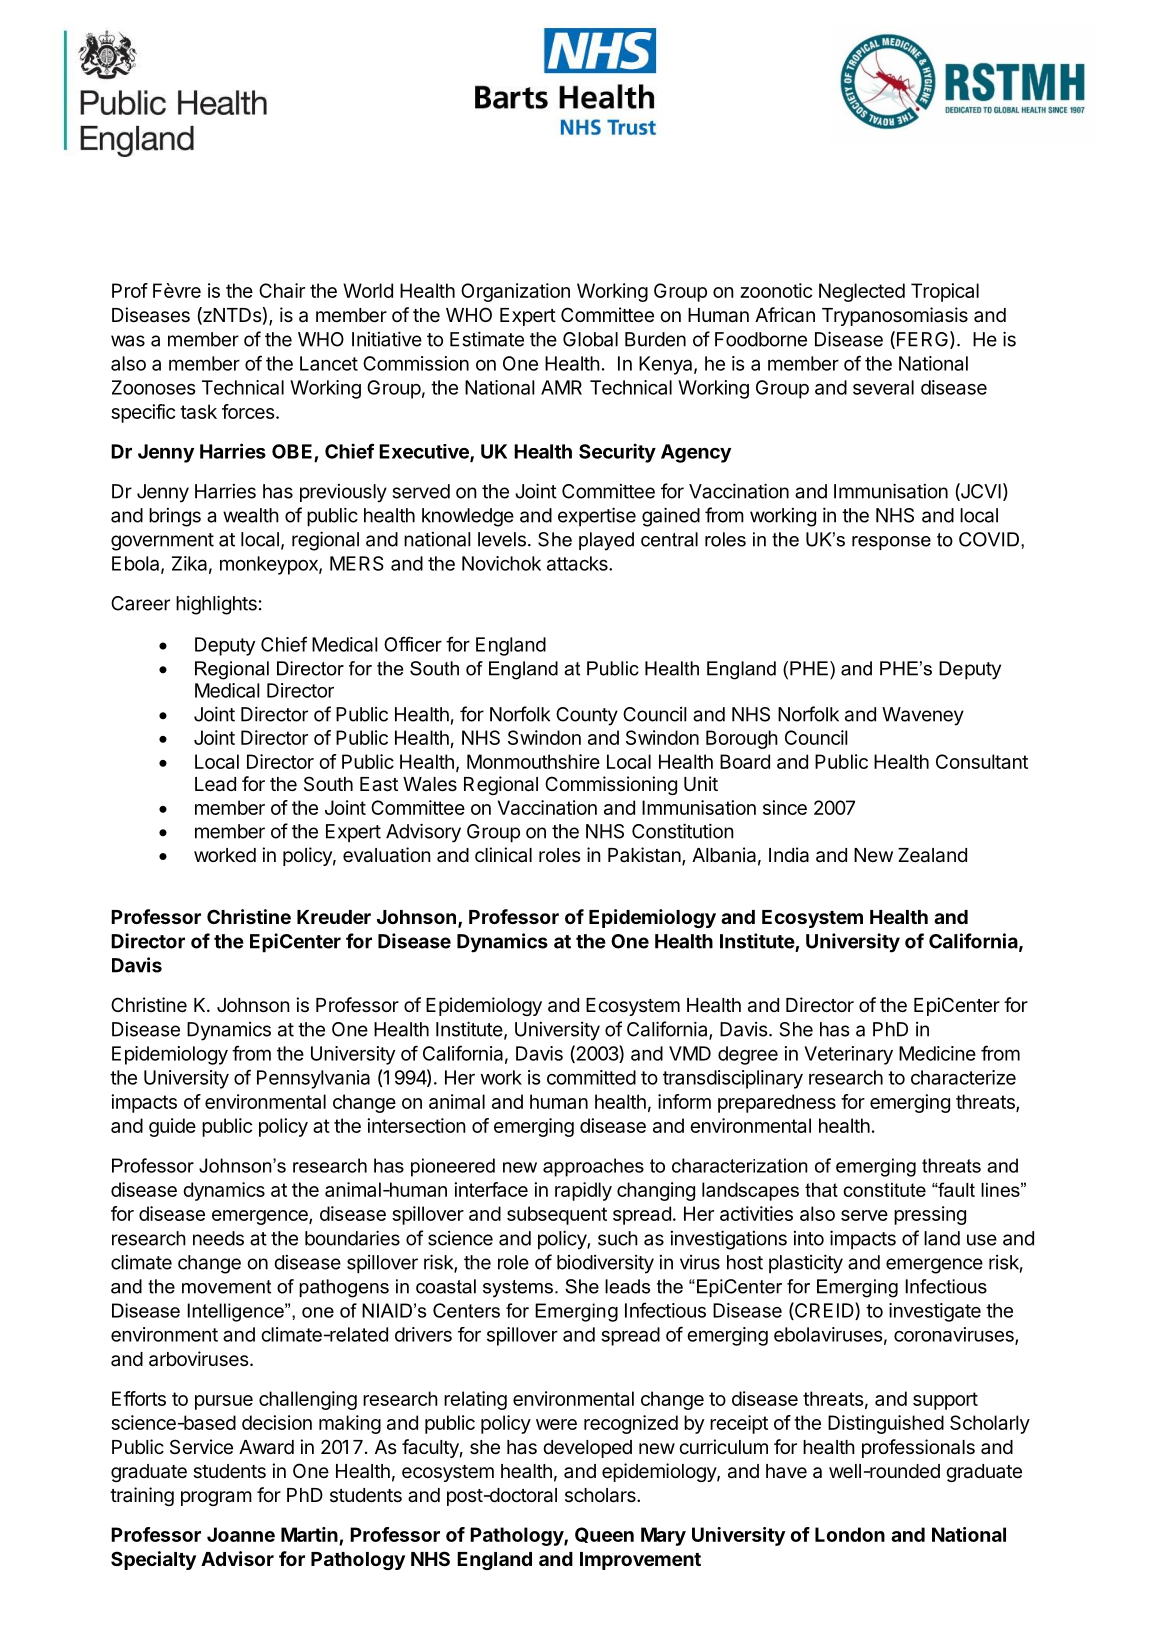  I want to click on clinical, so click(503, 854).
